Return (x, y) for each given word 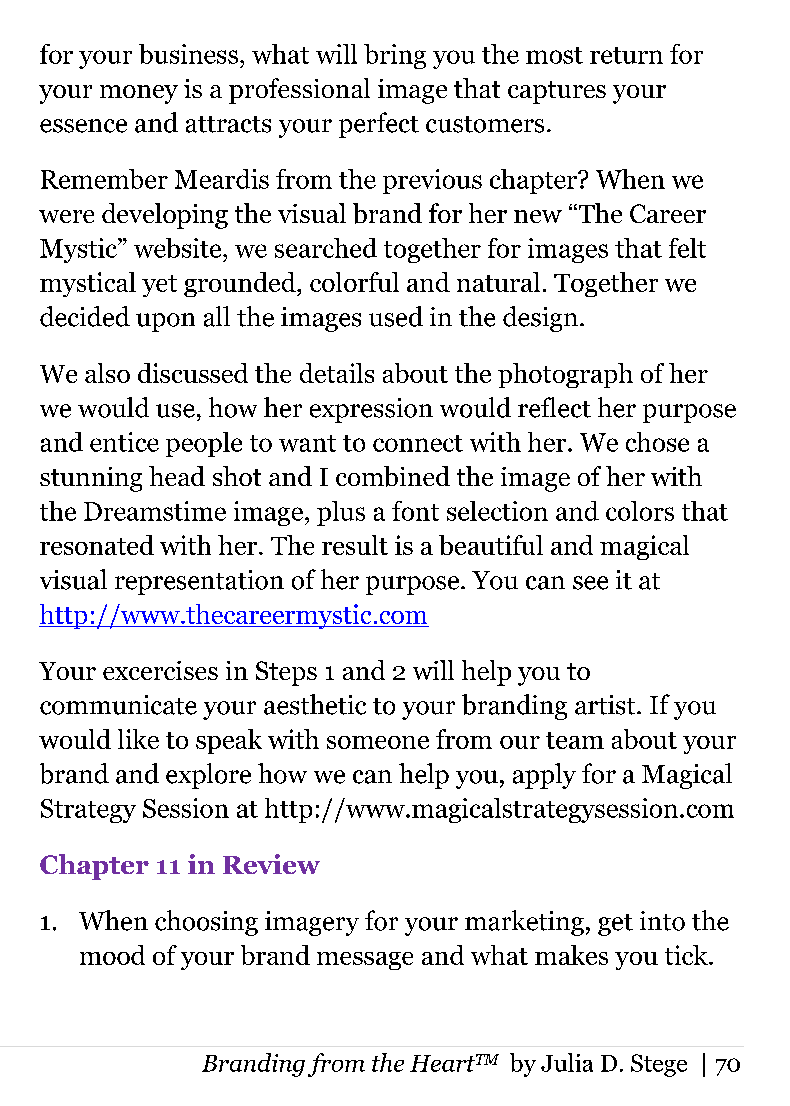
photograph (565, 375)
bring (395, 56)
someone (378, 742)
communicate (118, 705)
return (626, 55)
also (107, 373)
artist (606, 705)
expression (371, 410)
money (139, 94)
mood (112, 955)
